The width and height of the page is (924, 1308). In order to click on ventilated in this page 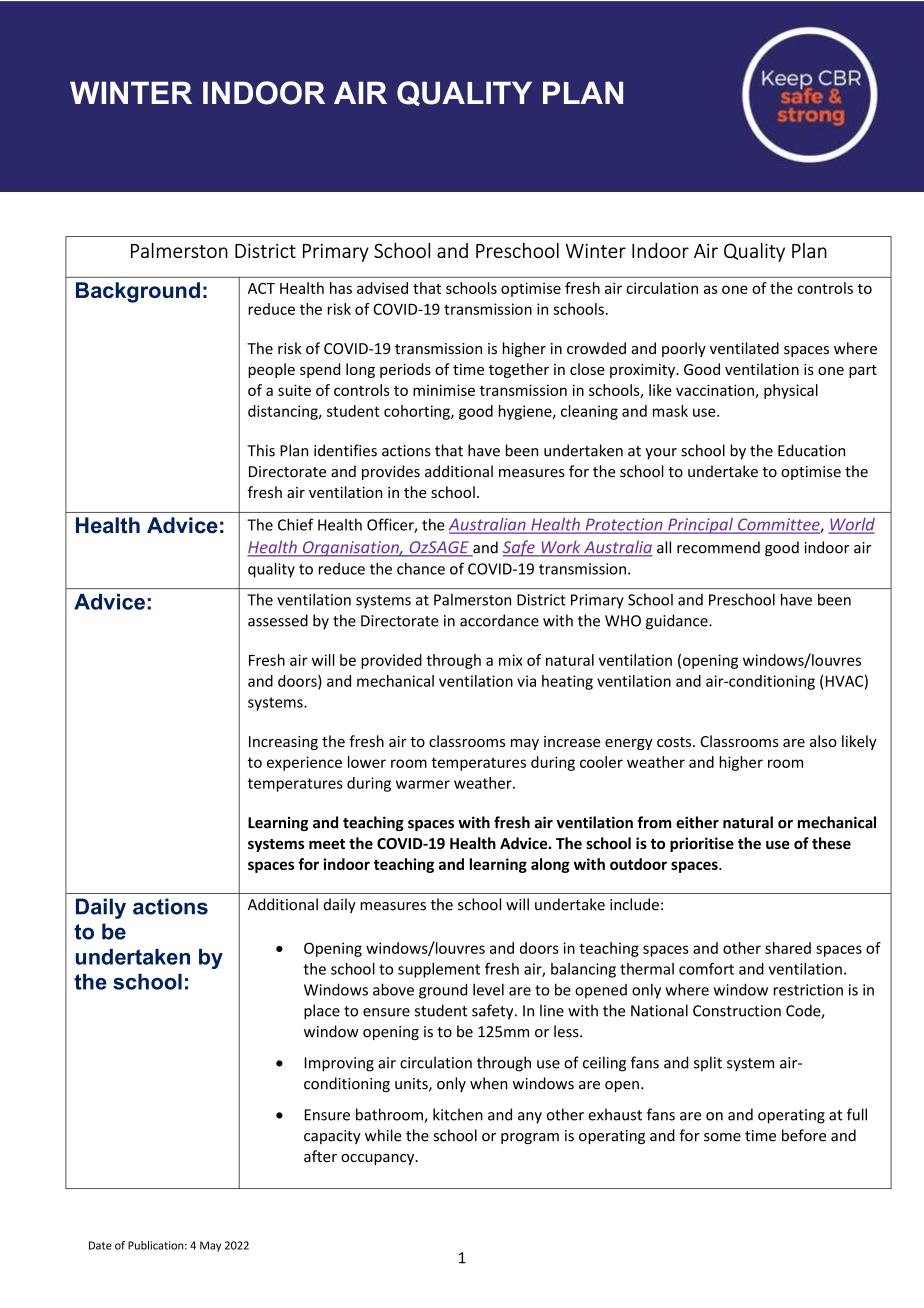, I will do `click(744, 348)`.
